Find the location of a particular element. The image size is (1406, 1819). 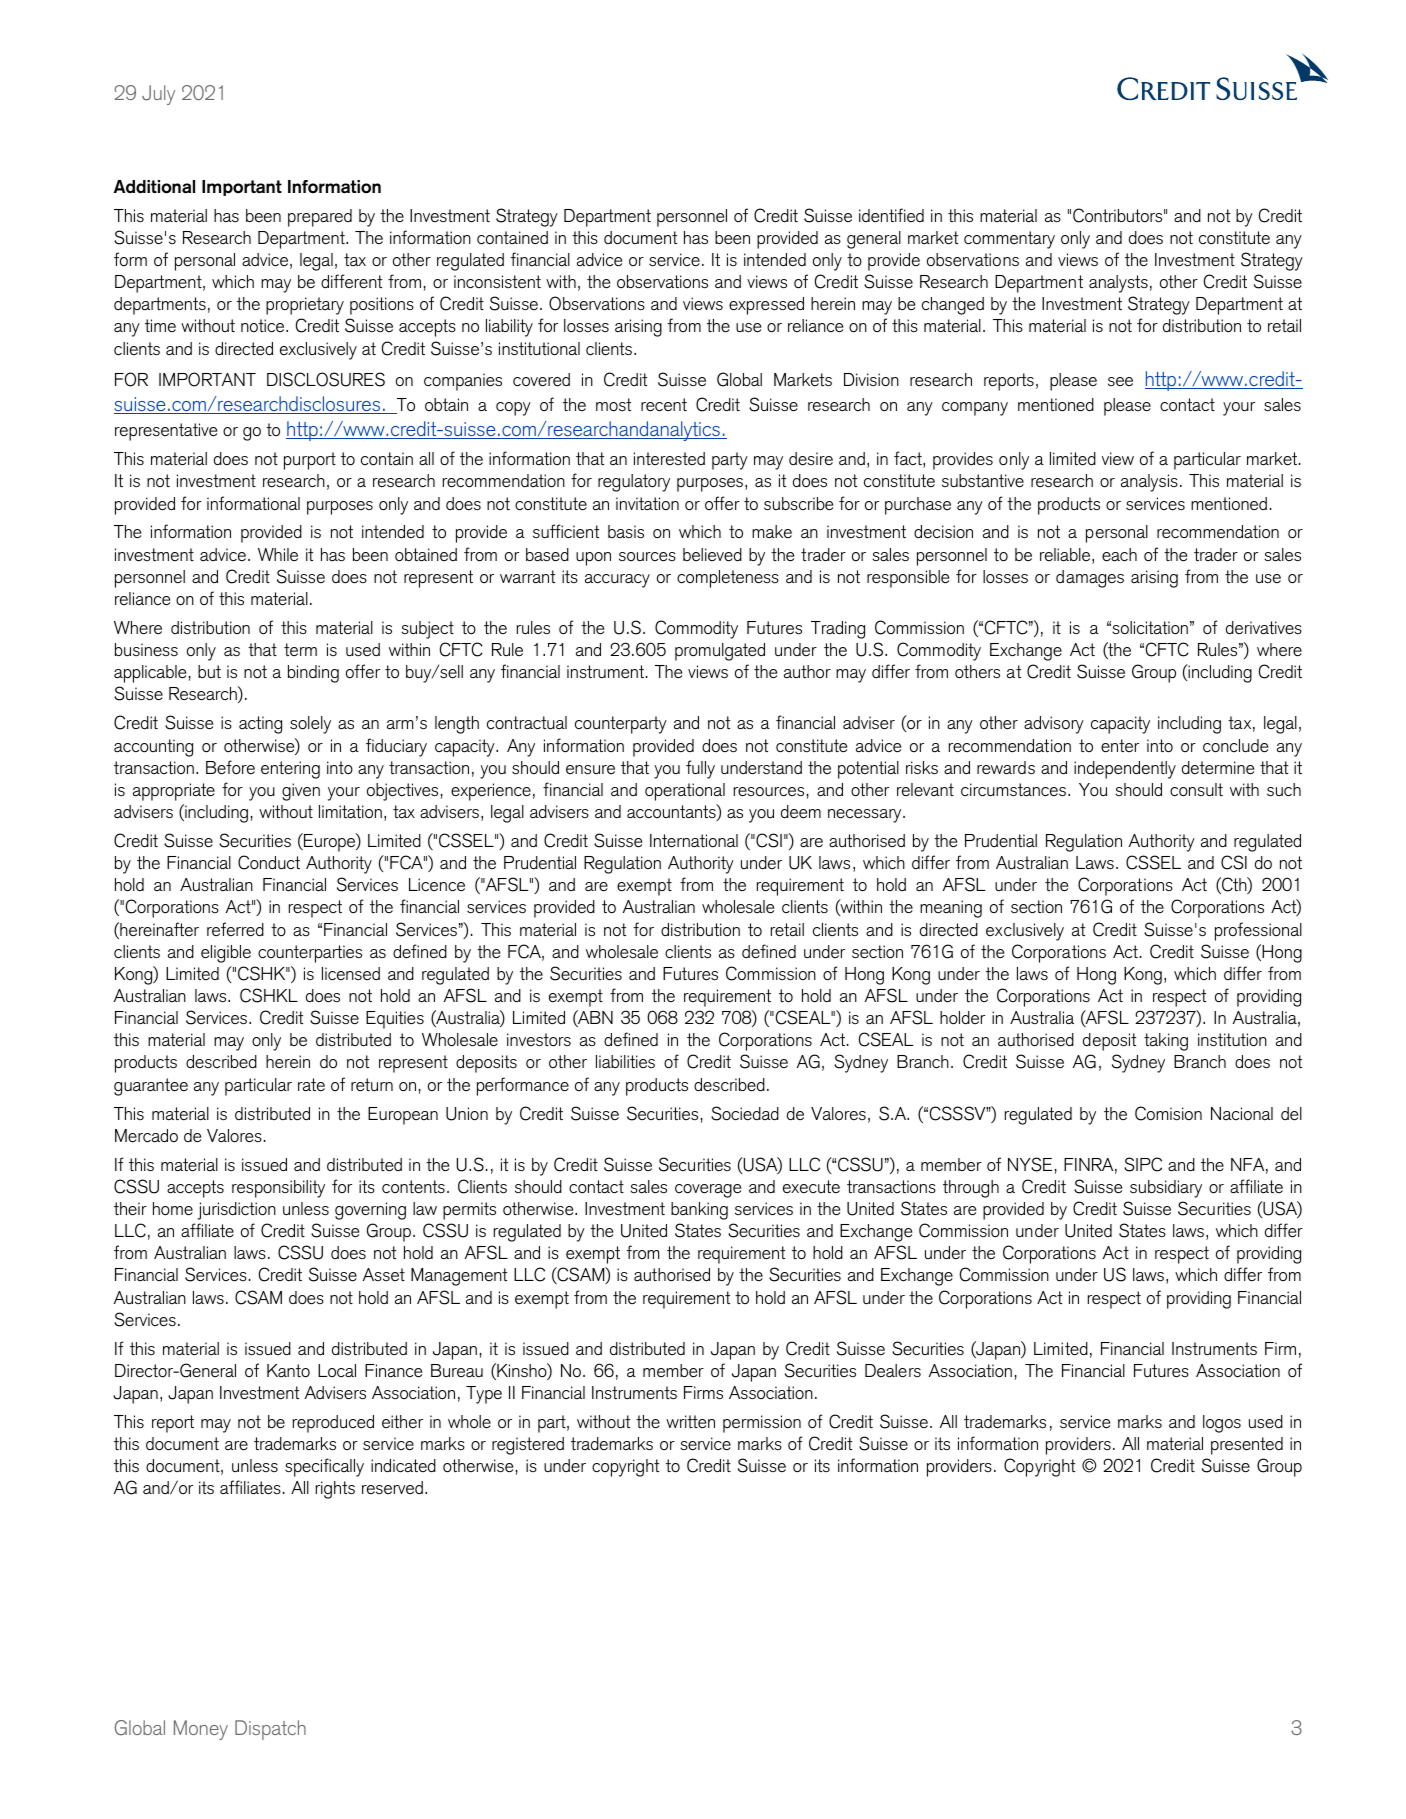

subsidiary is located at coordinates (1166, 1189).
